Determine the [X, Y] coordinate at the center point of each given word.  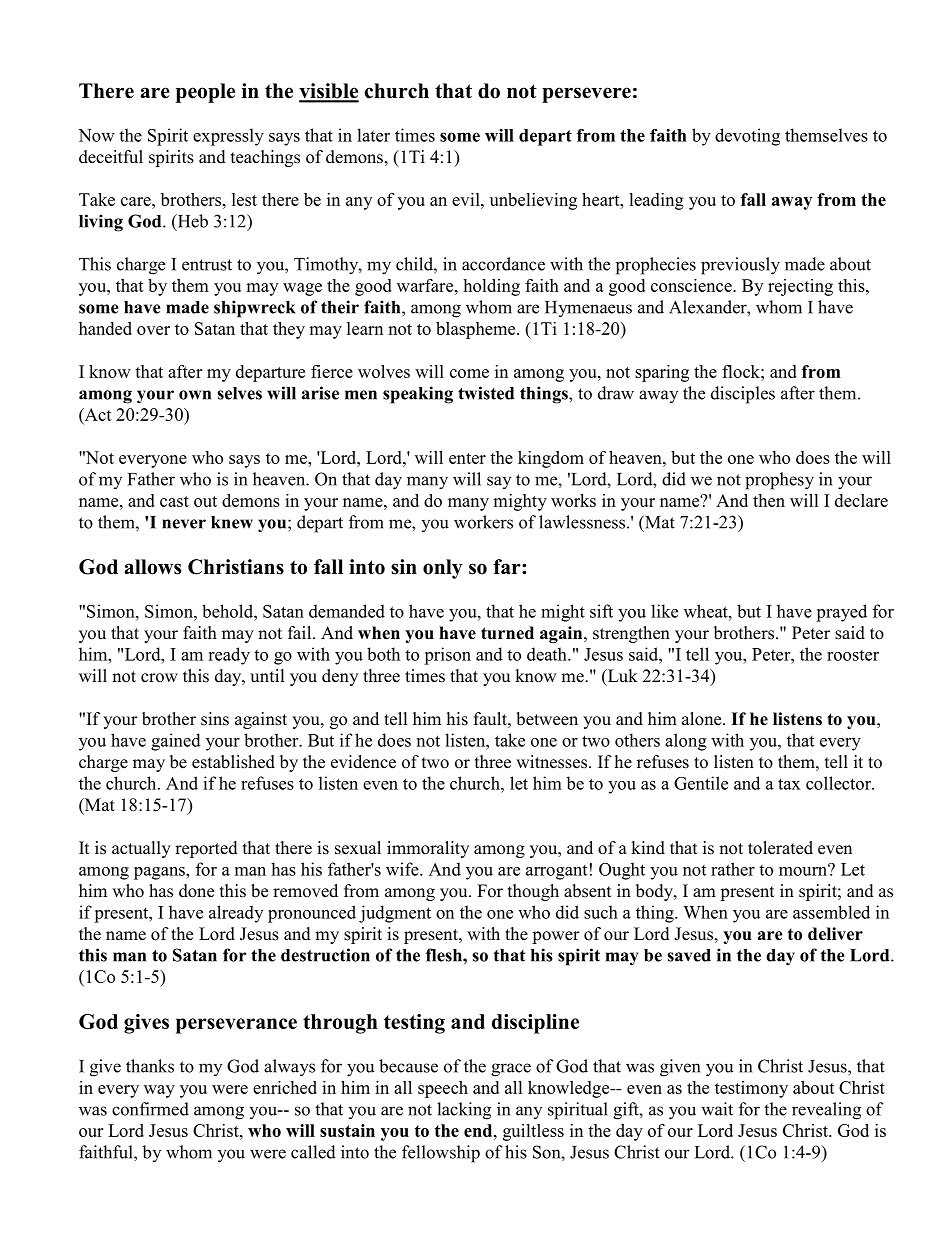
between [547, 719]
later [373, 135]
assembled [831, 912]
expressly [228, 137]
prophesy [779, 481]
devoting [747, 137]
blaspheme [477, 330]
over [153, 330]
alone [703, 719]
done [196, 891]
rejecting [800, 287]
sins [215, 719]
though [533, 892]
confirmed [150, 1109]
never [184, 524]
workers [483, 522]
